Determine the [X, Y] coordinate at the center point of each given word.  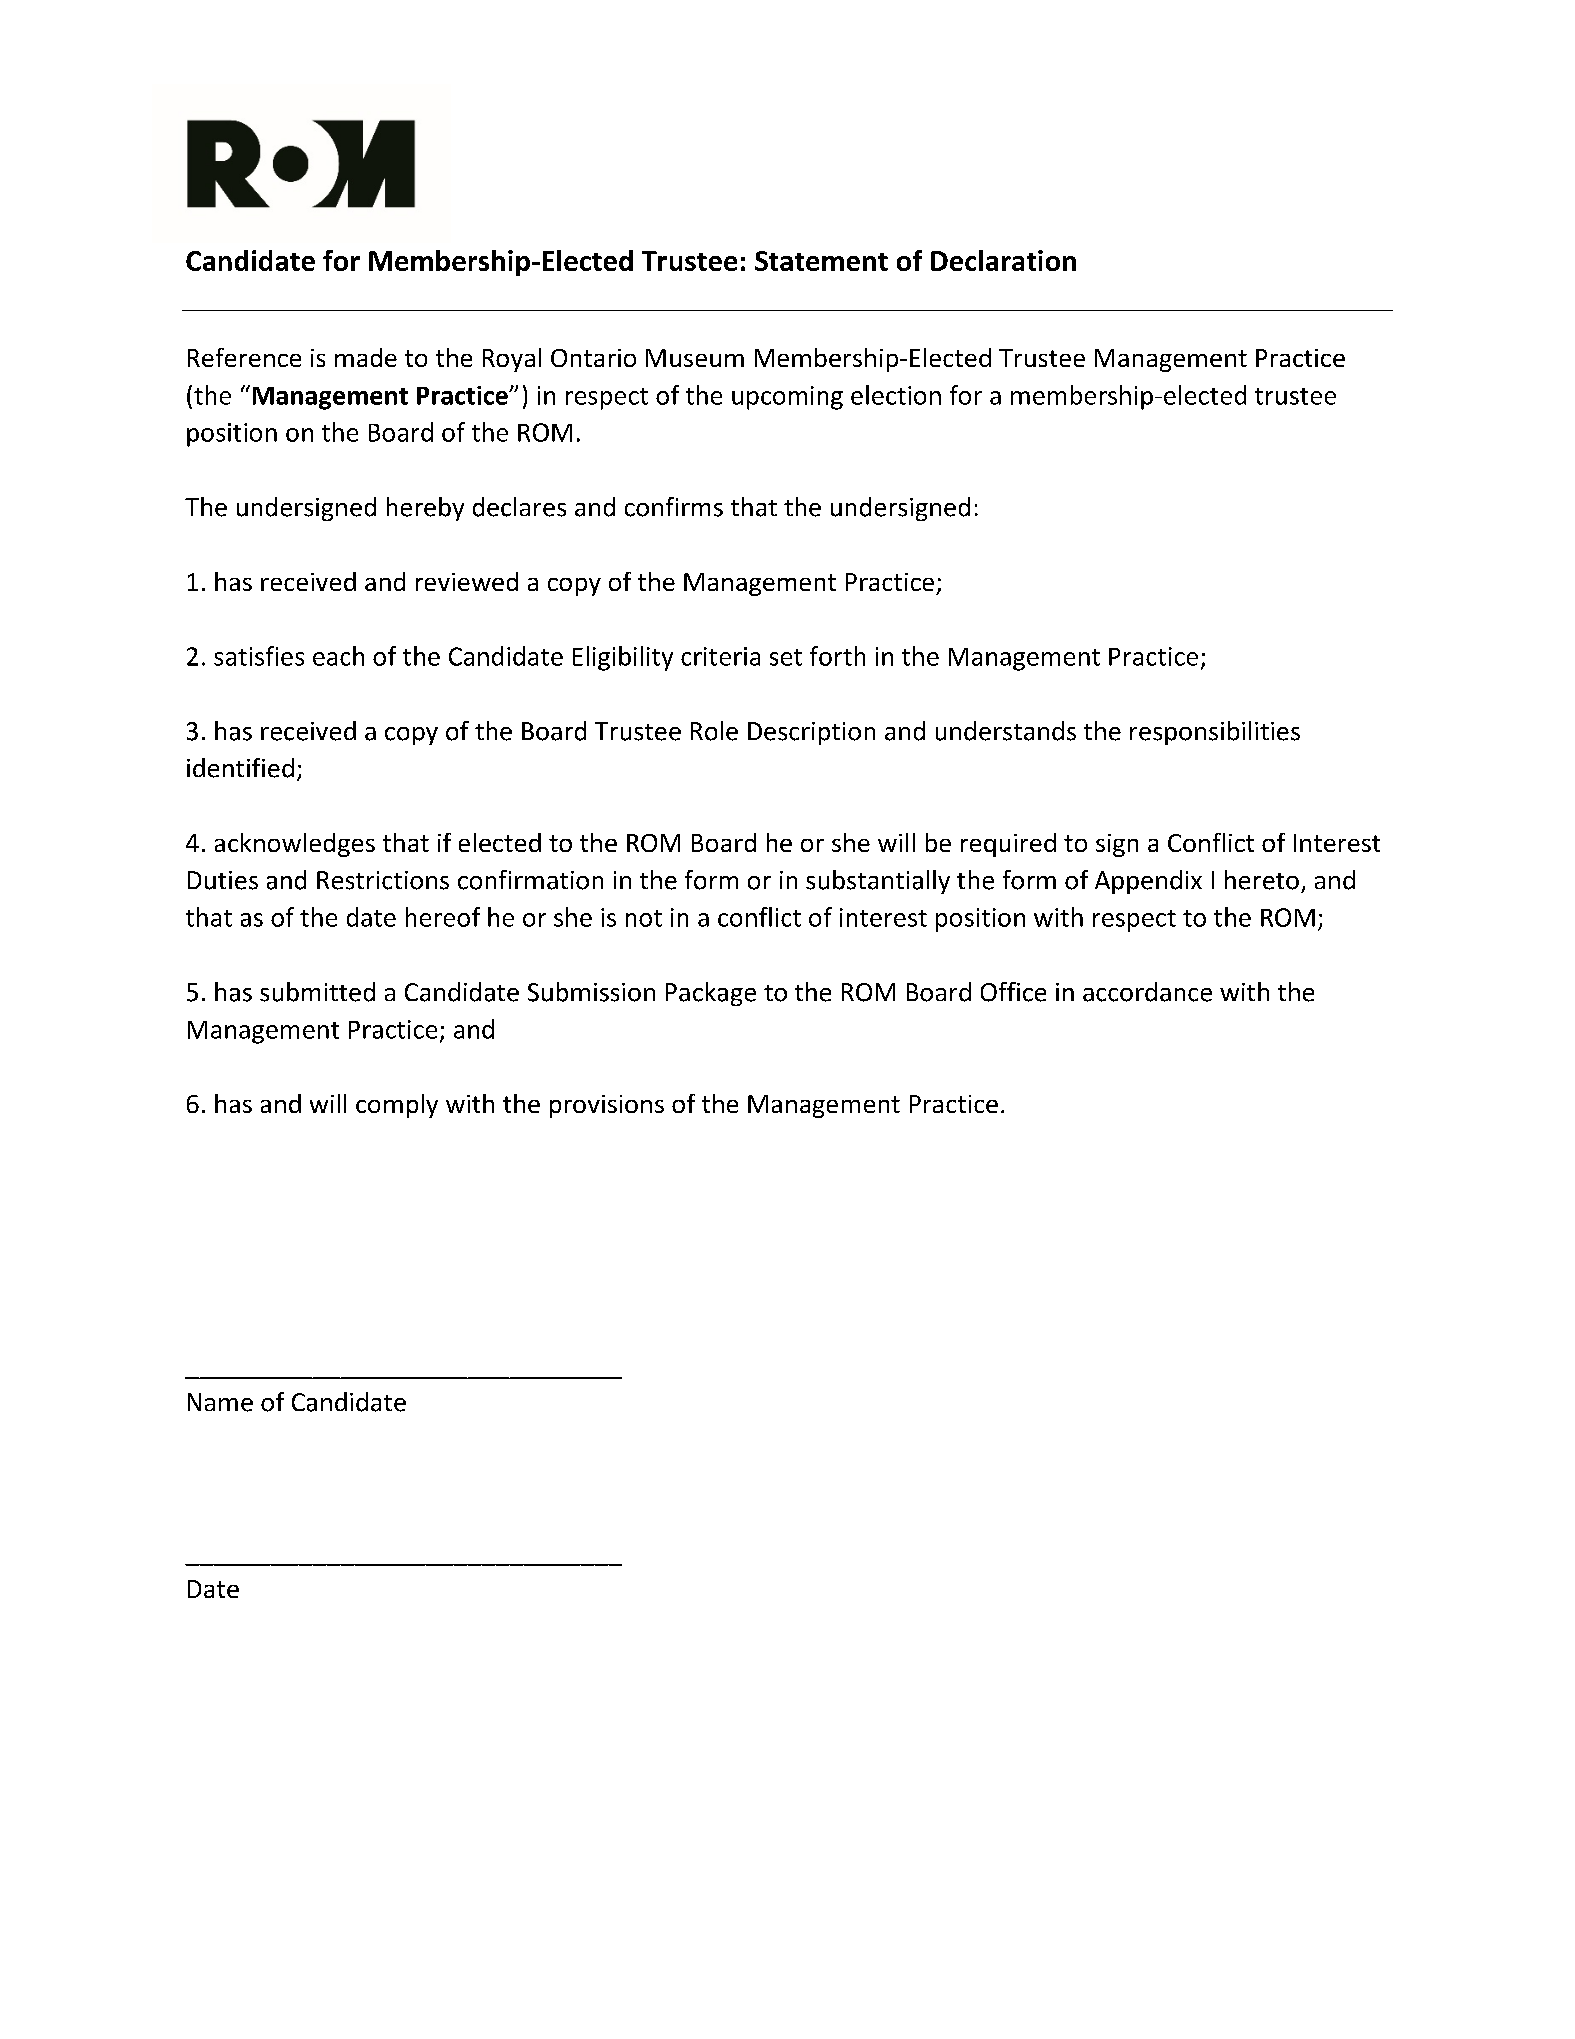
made [366, 357]
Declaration [1003, 260]
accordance [1147, 992]
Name [220, 1402]
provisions [607, 1106]
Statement [821, 261]
